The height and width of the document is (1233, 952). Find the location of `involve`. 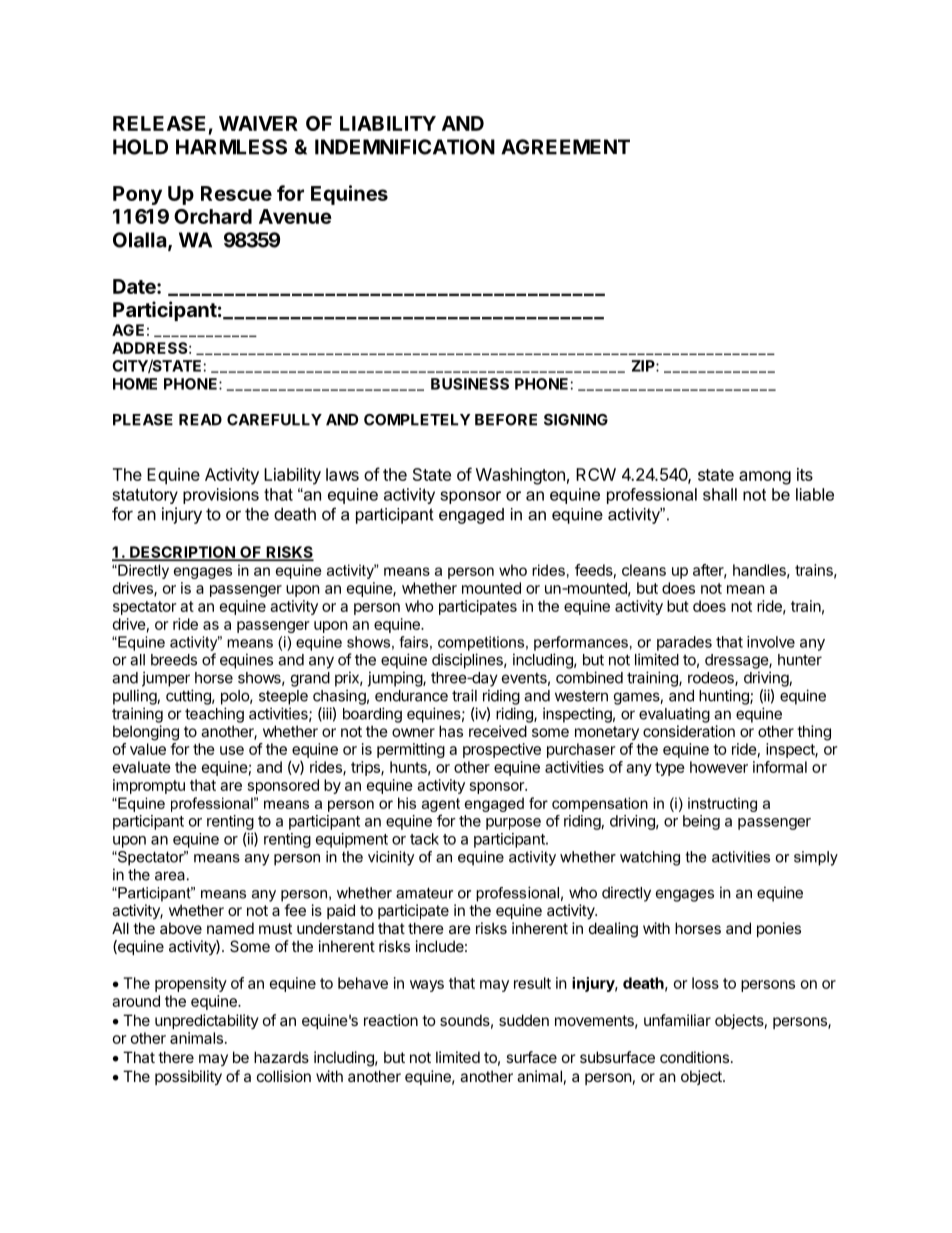

involve is located at coordinates (771, 642).
